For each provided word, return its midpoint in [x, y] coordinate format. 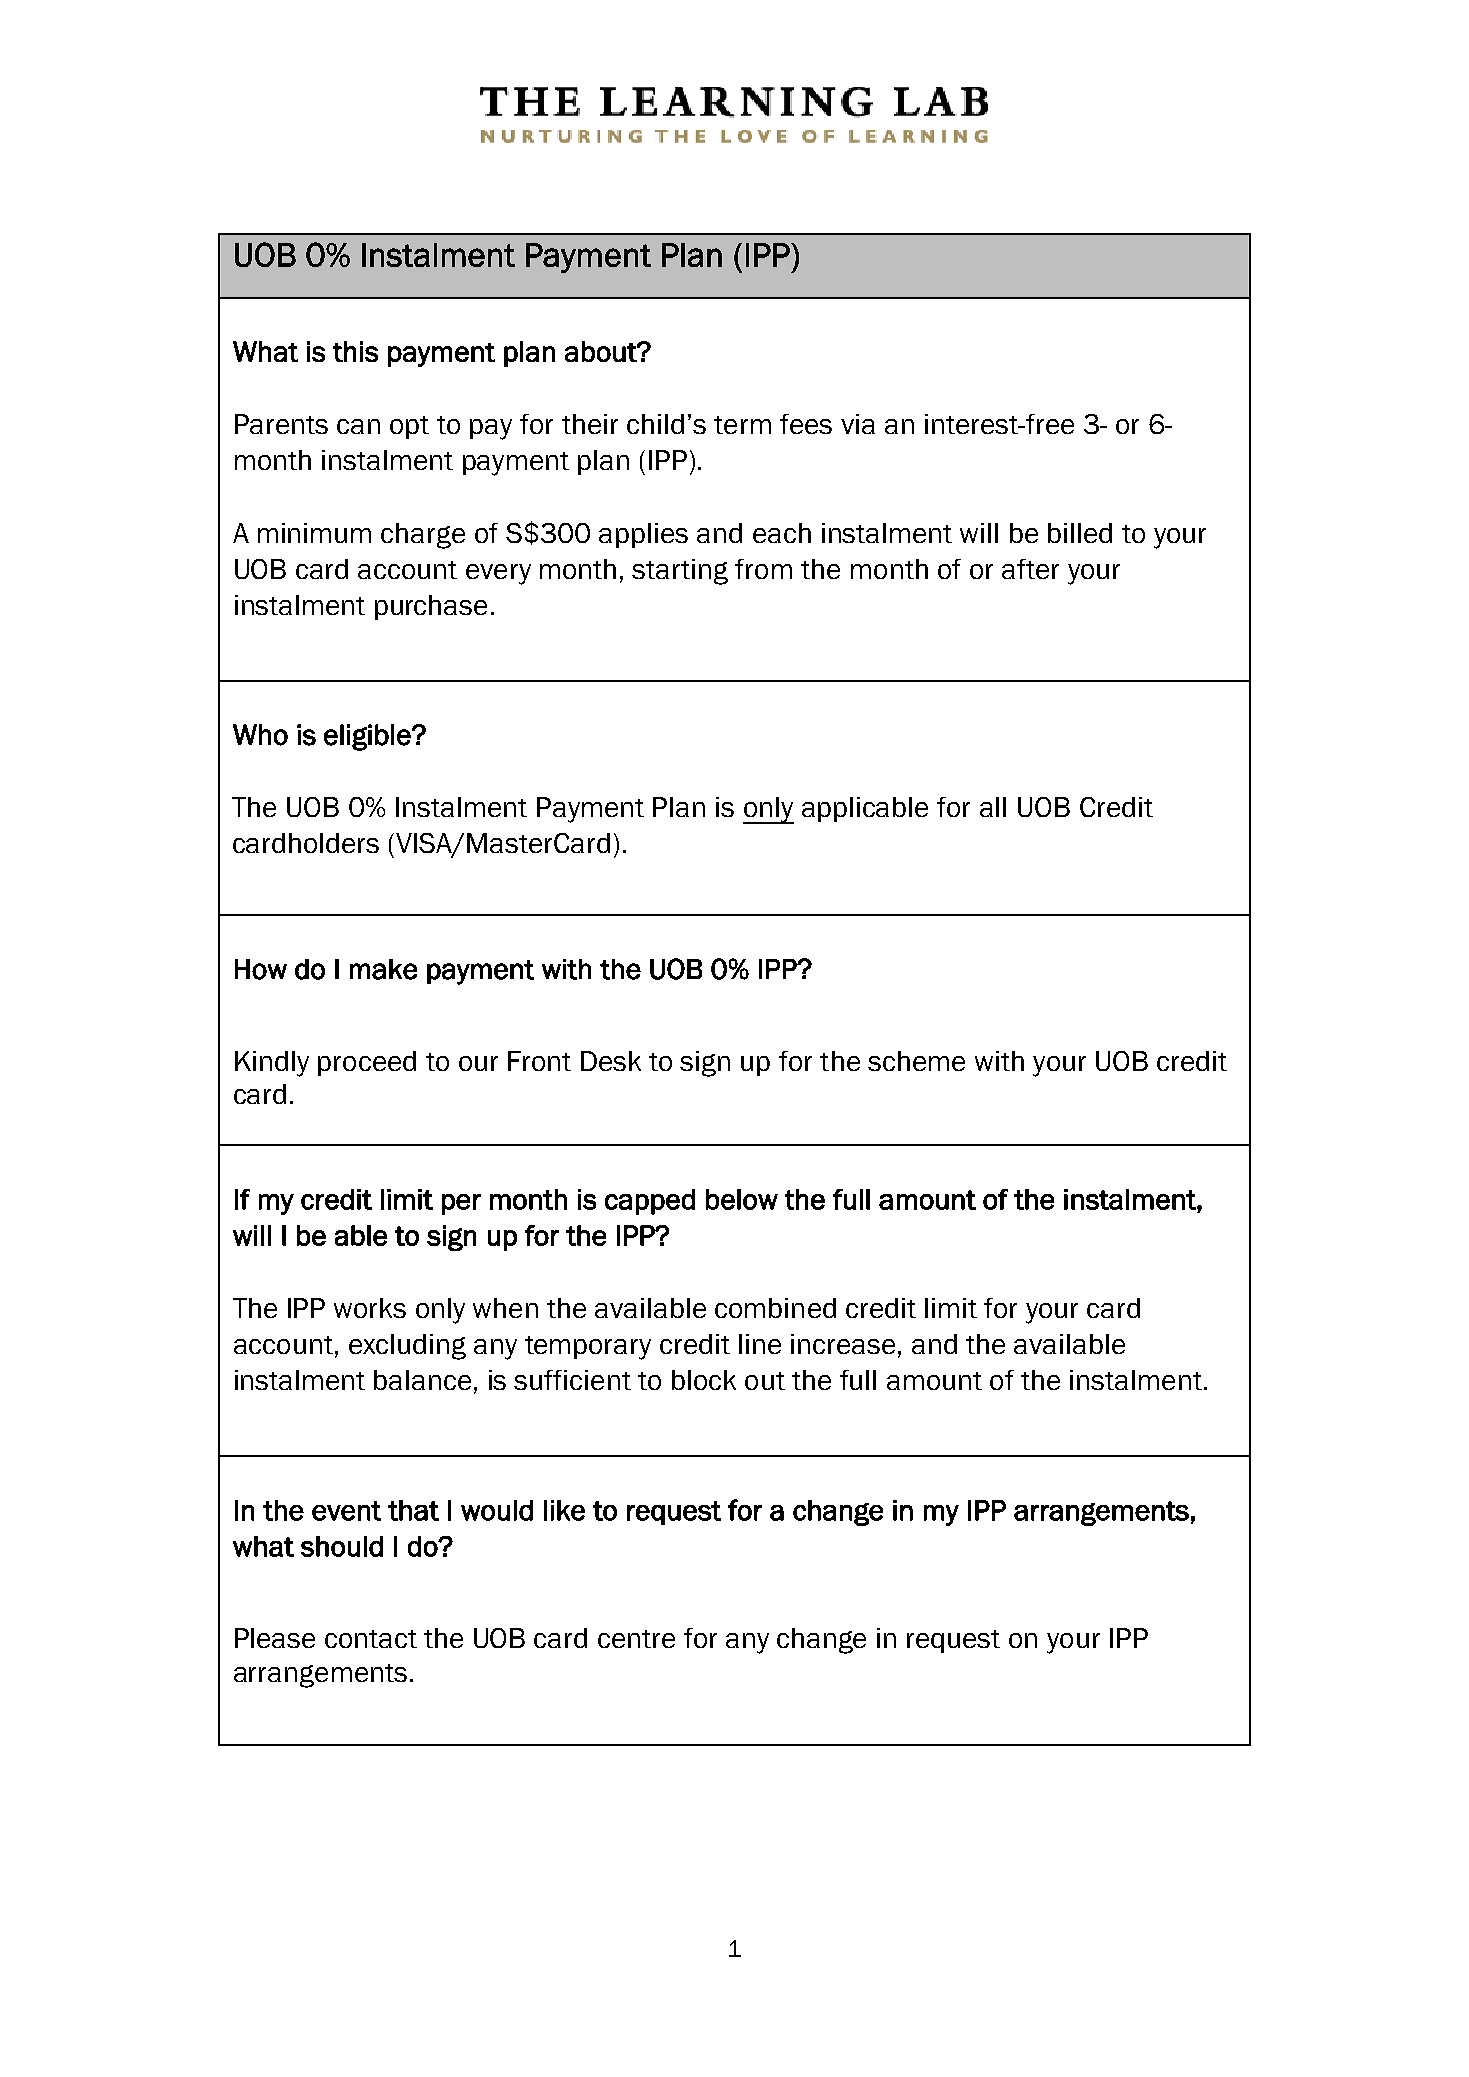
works [370, 1308]
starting [680, 572]
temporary [588, 1348]
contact [371, 1639]
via [858, 424]
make [383, 969]
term [742, 425]
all [993, 807]
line [760, 1344]
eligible [368, 737]
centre [636, 1639]
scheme [916, 1061]
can [358, 426]
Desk [611, 1061]
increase [843, 1344]
